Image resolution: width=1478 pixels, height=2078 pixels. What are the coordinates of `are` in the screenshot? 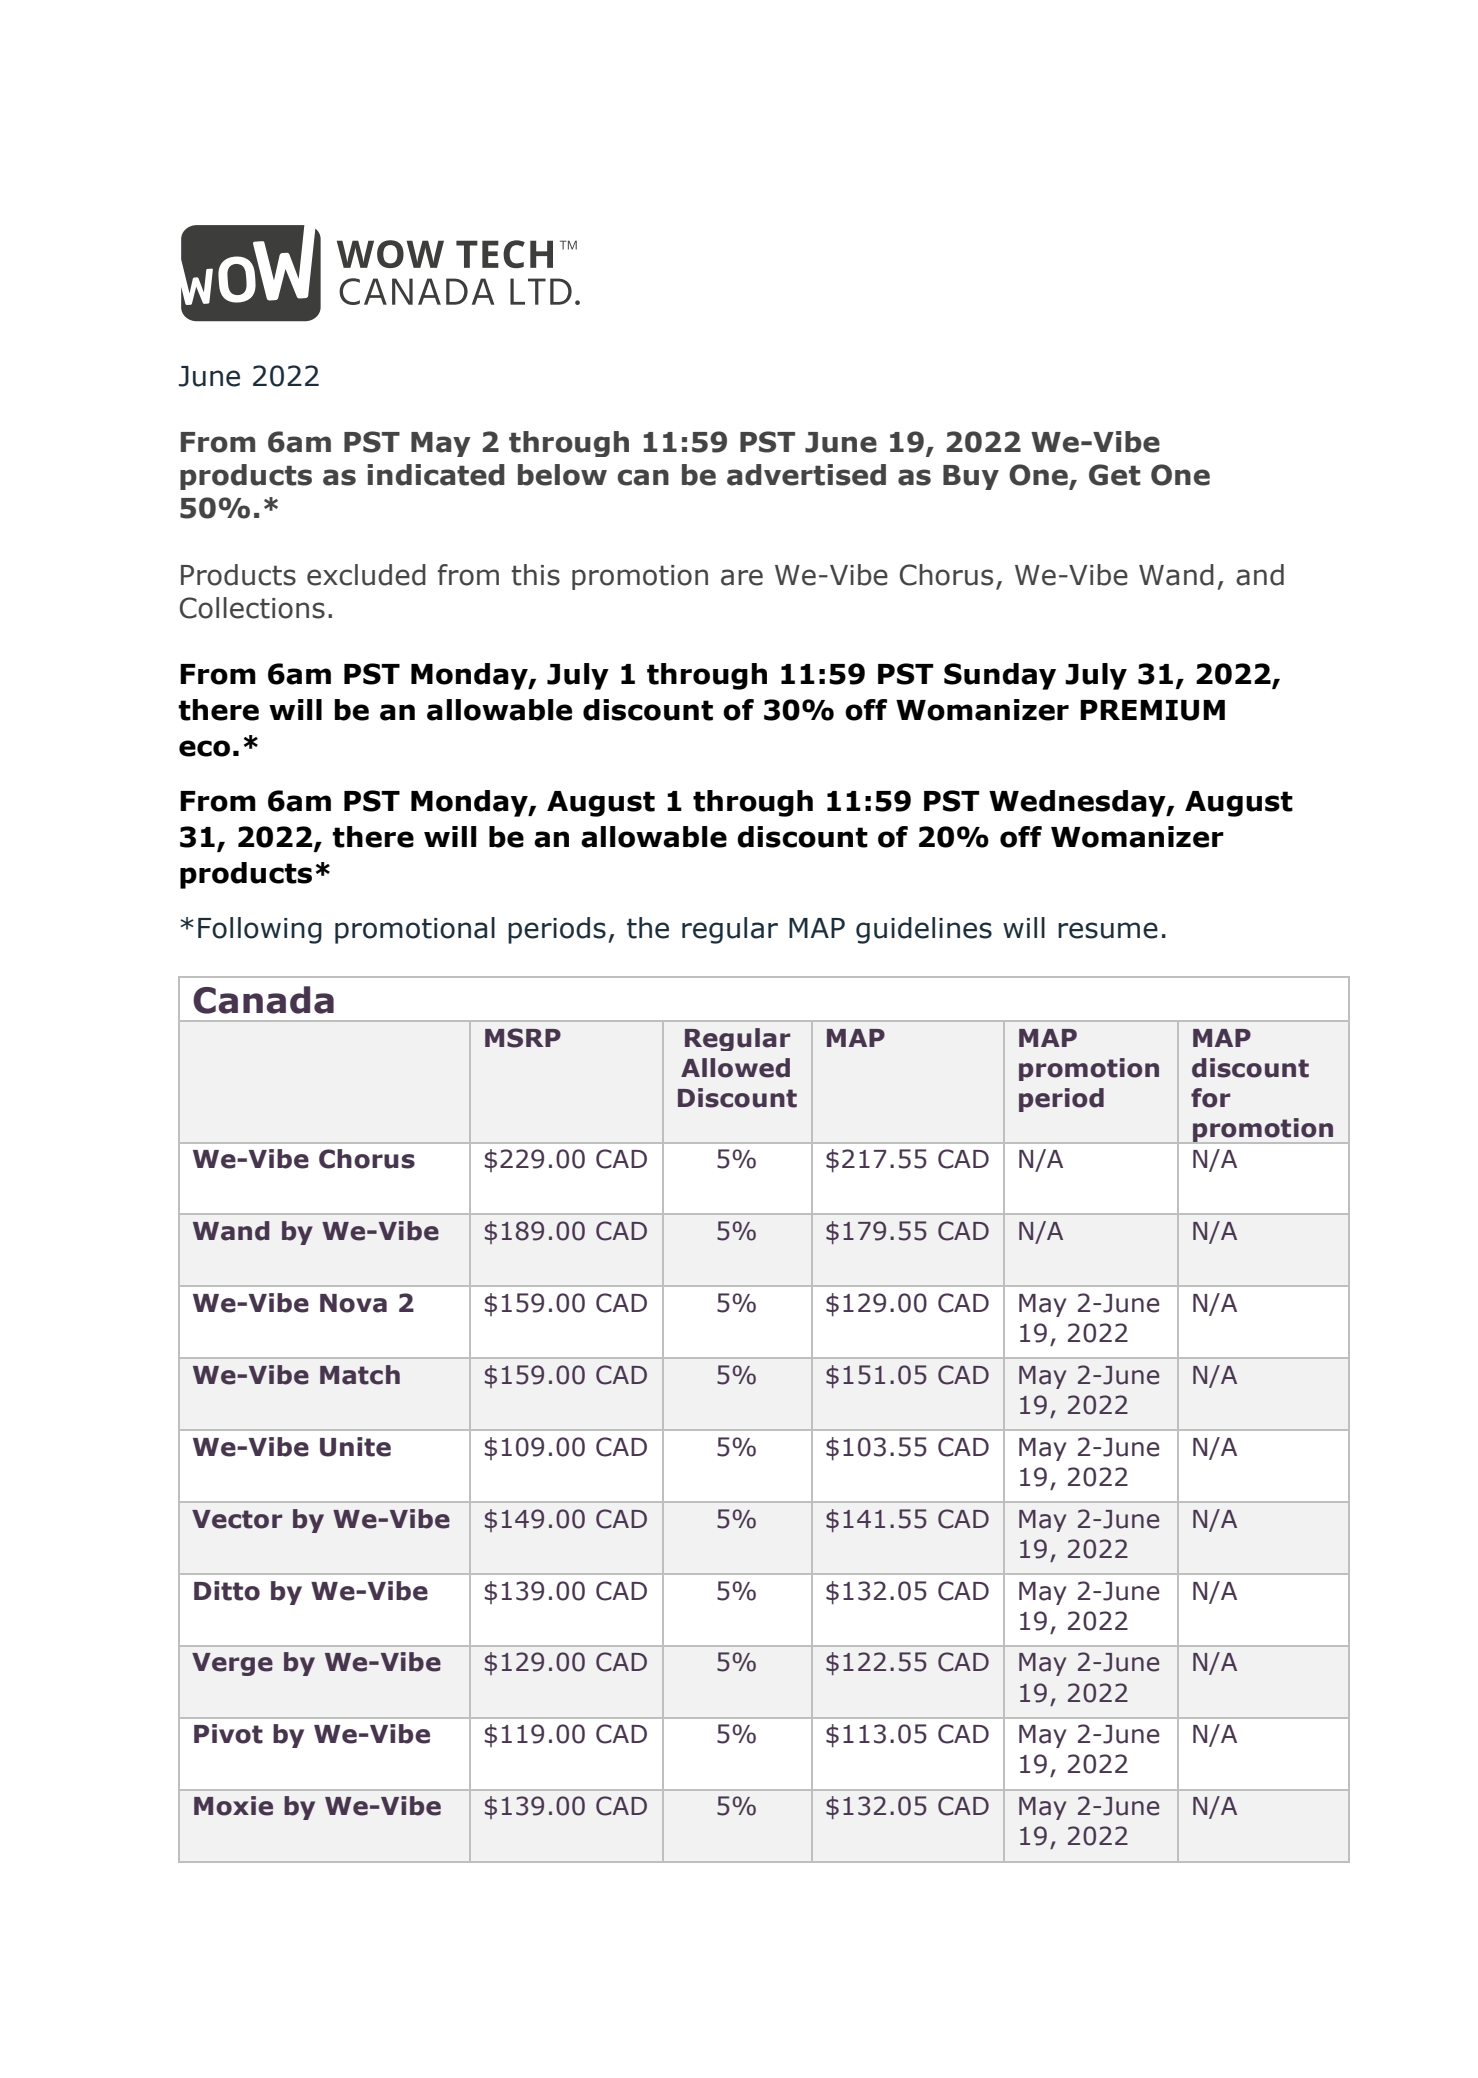 It's located at (742, 577).
